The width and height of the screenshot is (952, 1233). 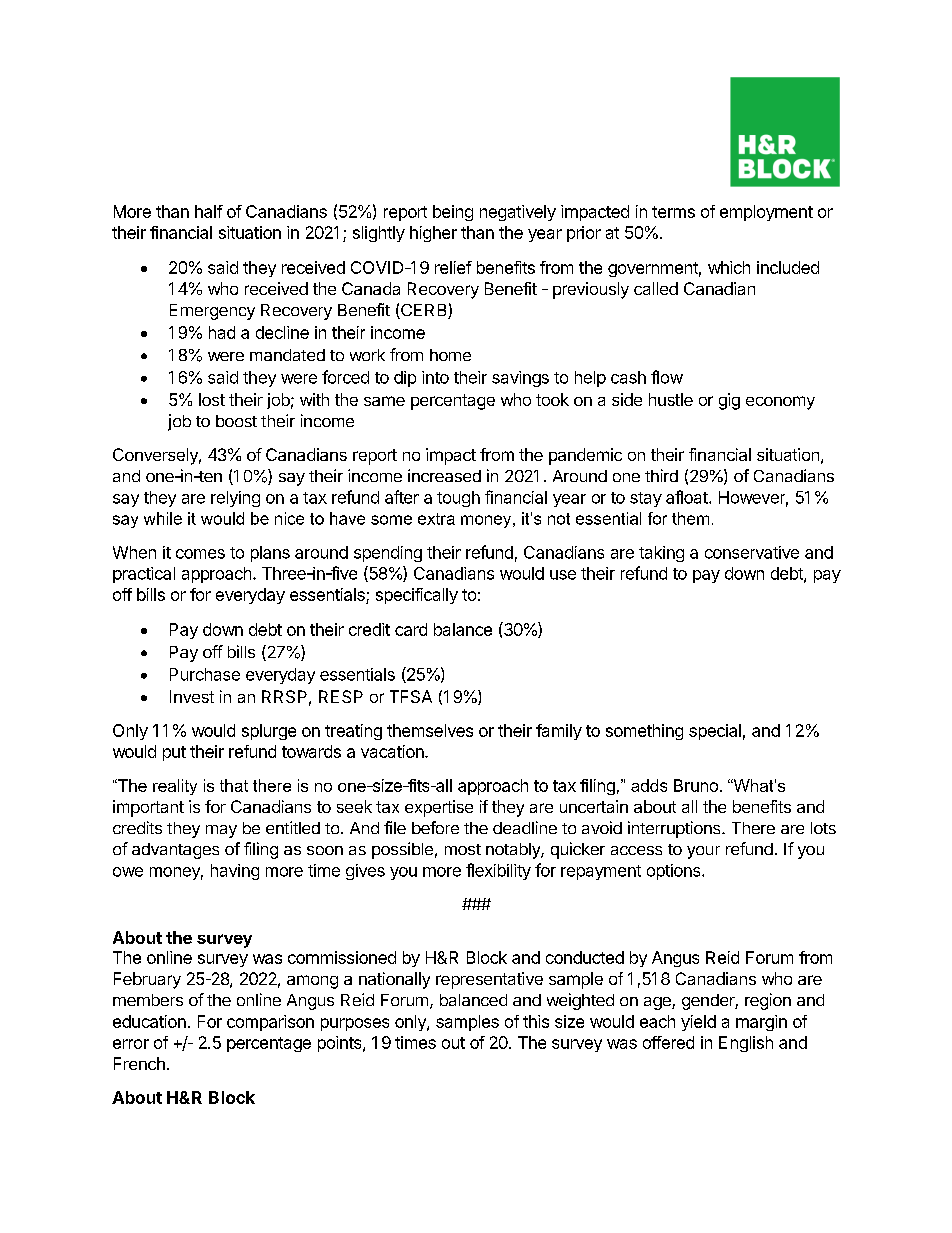 What do you see at coordinates (205, 674) in the screenshot?
I see `Purchase` at bounding box center [205, 674].
